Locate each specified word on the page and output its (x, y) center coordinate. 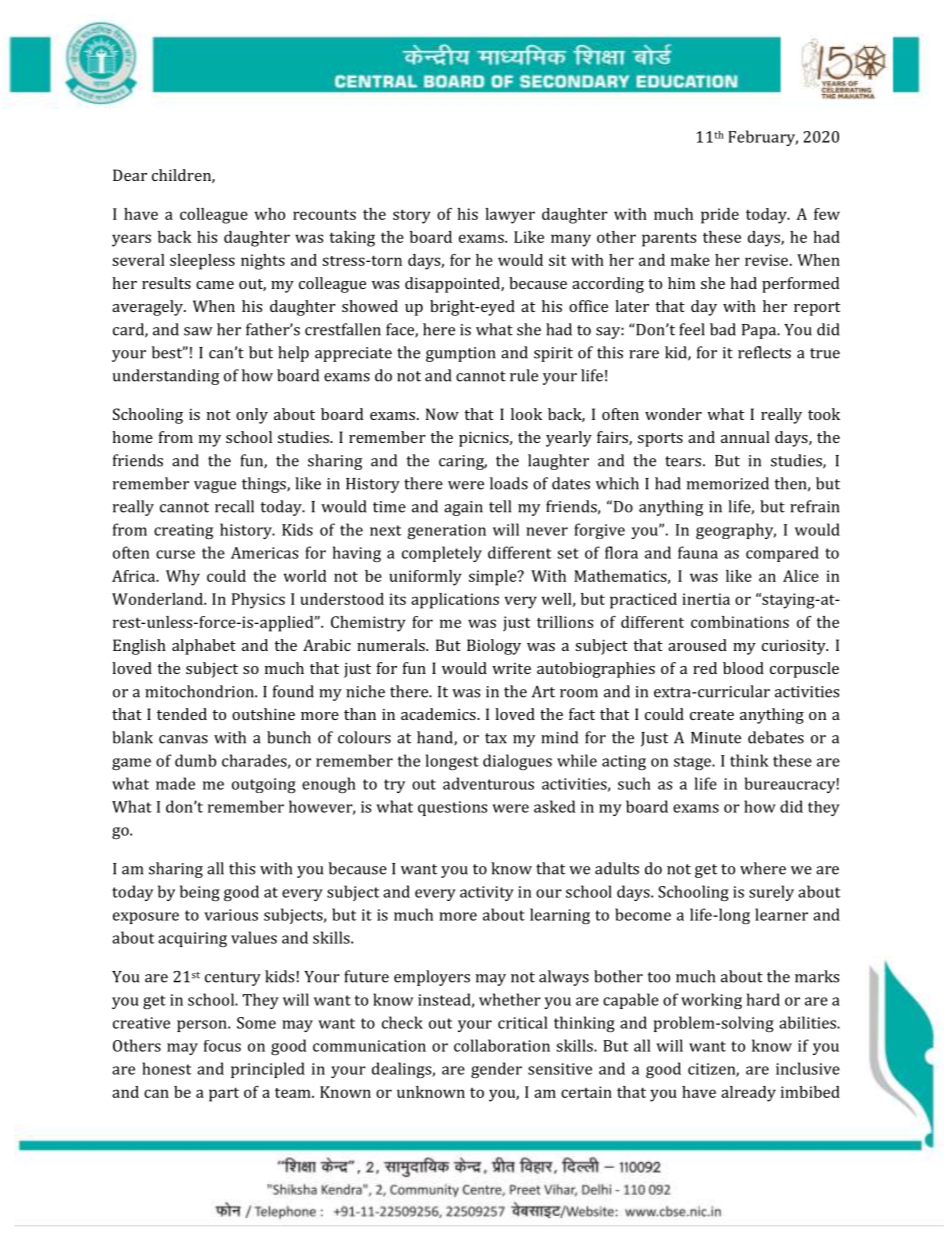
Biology (494, 647)
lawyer (510, 216)
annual (745, 437)
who (270, 214)
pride (720, 216)
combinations (740, 622)
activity (487, 893)
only (252, 416)
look (526, 414)
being (200, 893)
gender (496, 1070)
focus (222, 1046)
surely (771, 893)
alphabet (204, 647)
